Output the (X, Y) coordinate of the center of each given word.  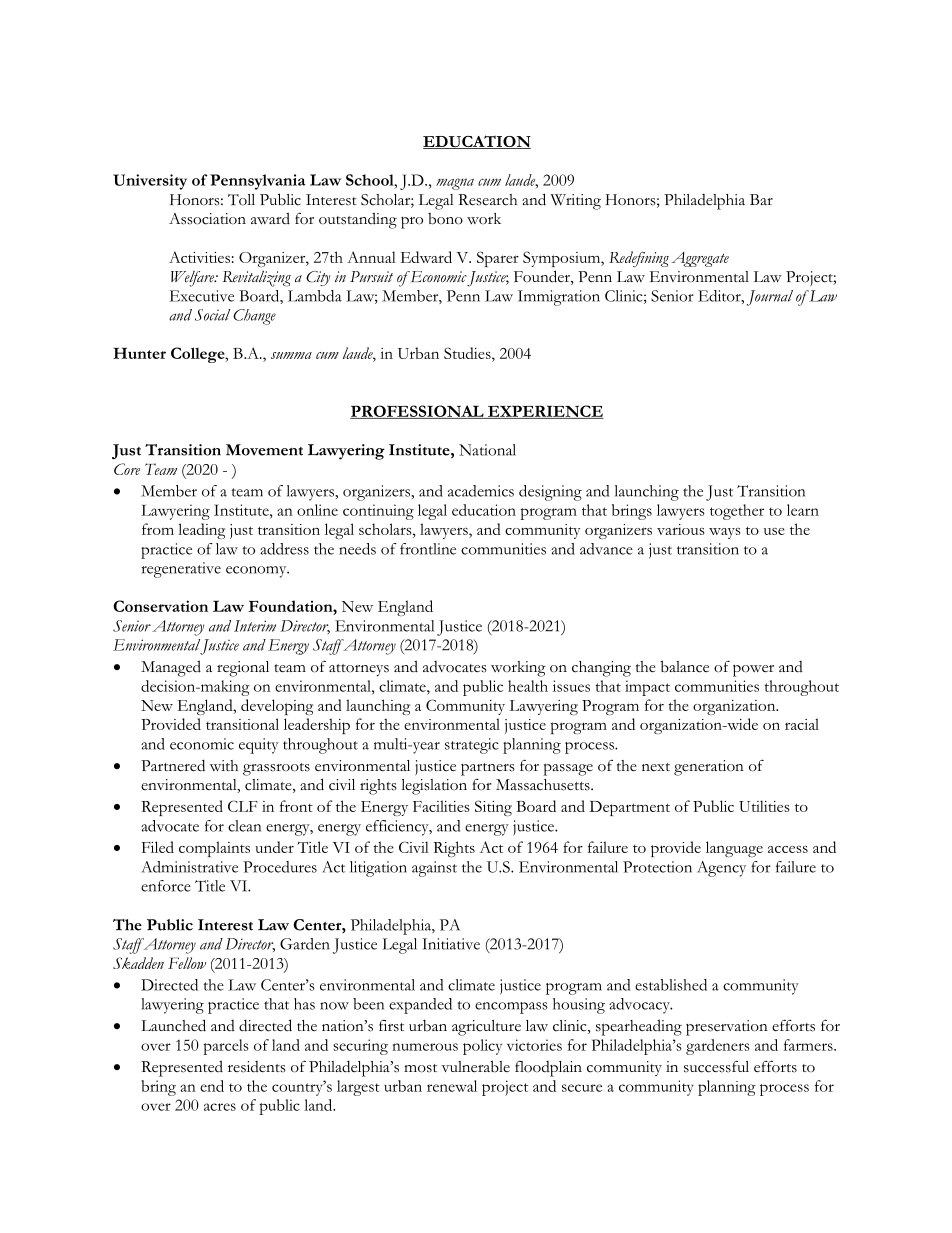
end (212, 1086)
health (528, 686)
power (753, 670)
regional (243, 669)
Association (207, 219)
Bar (761, 199)
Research (487, 200)
